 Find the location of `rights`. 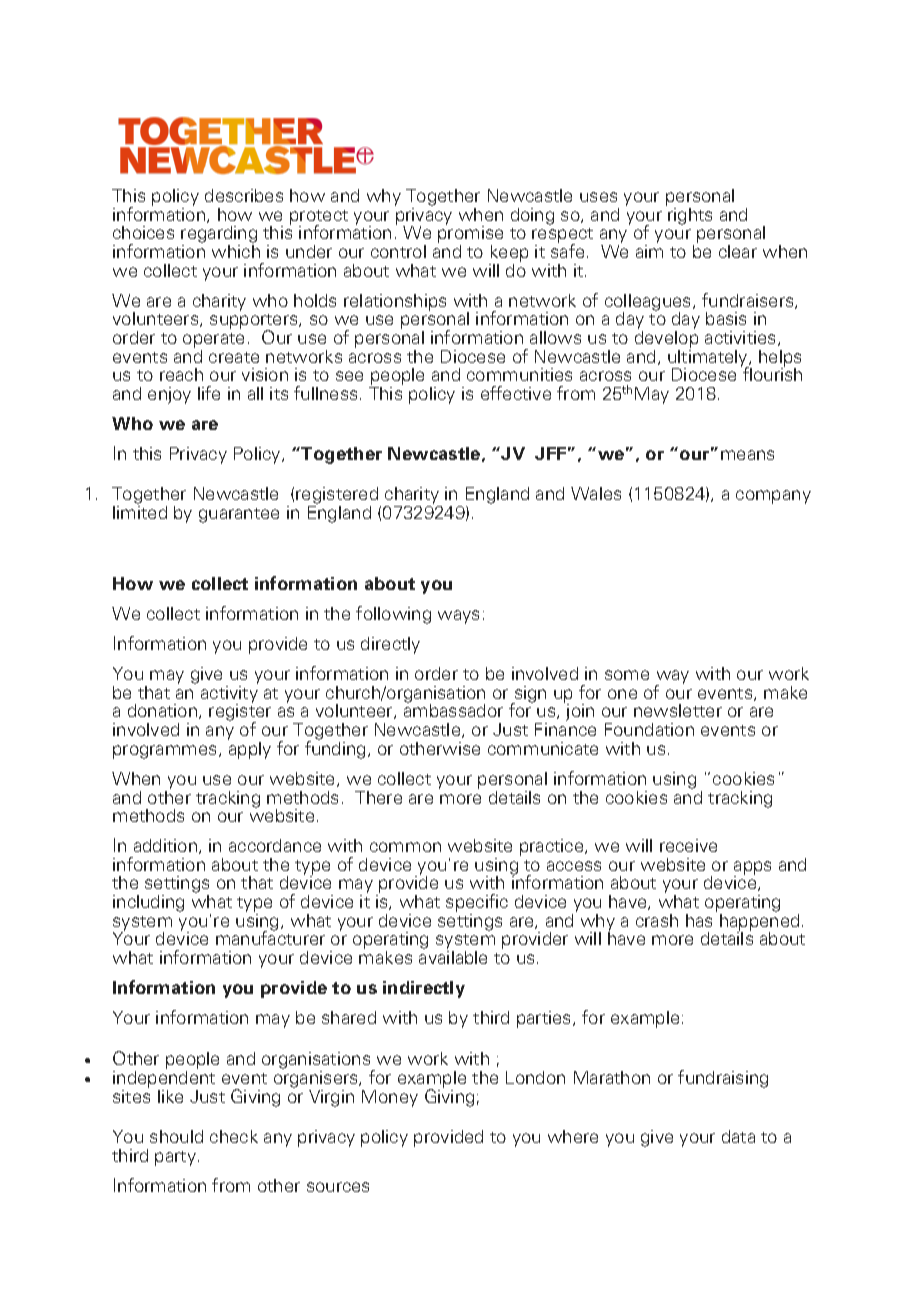

rights is located at coordinates (690, 216).
